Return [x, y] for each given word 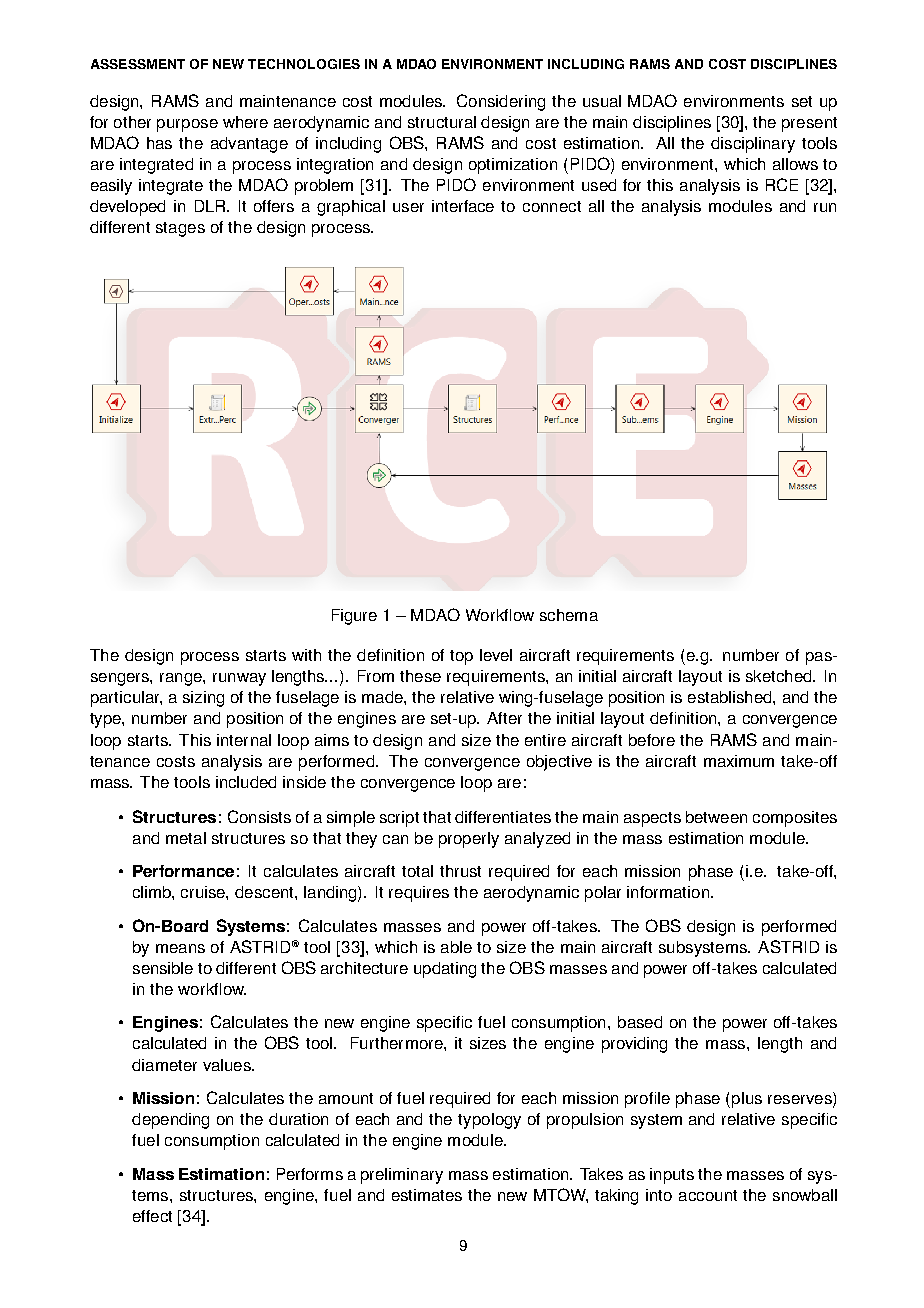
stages [180, 229]
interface [463, 206]
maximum [739, 761]
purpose [187, 125]
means [180, 948]
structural [442, 122]
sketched [780, 676]
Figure [354, 617]
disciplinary [753, 145]
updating [445, 970]
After [504, 718]
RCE [782, 184]
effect [152, 1216]
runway [239, 679]
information [669, 892]
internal [244, 740]
